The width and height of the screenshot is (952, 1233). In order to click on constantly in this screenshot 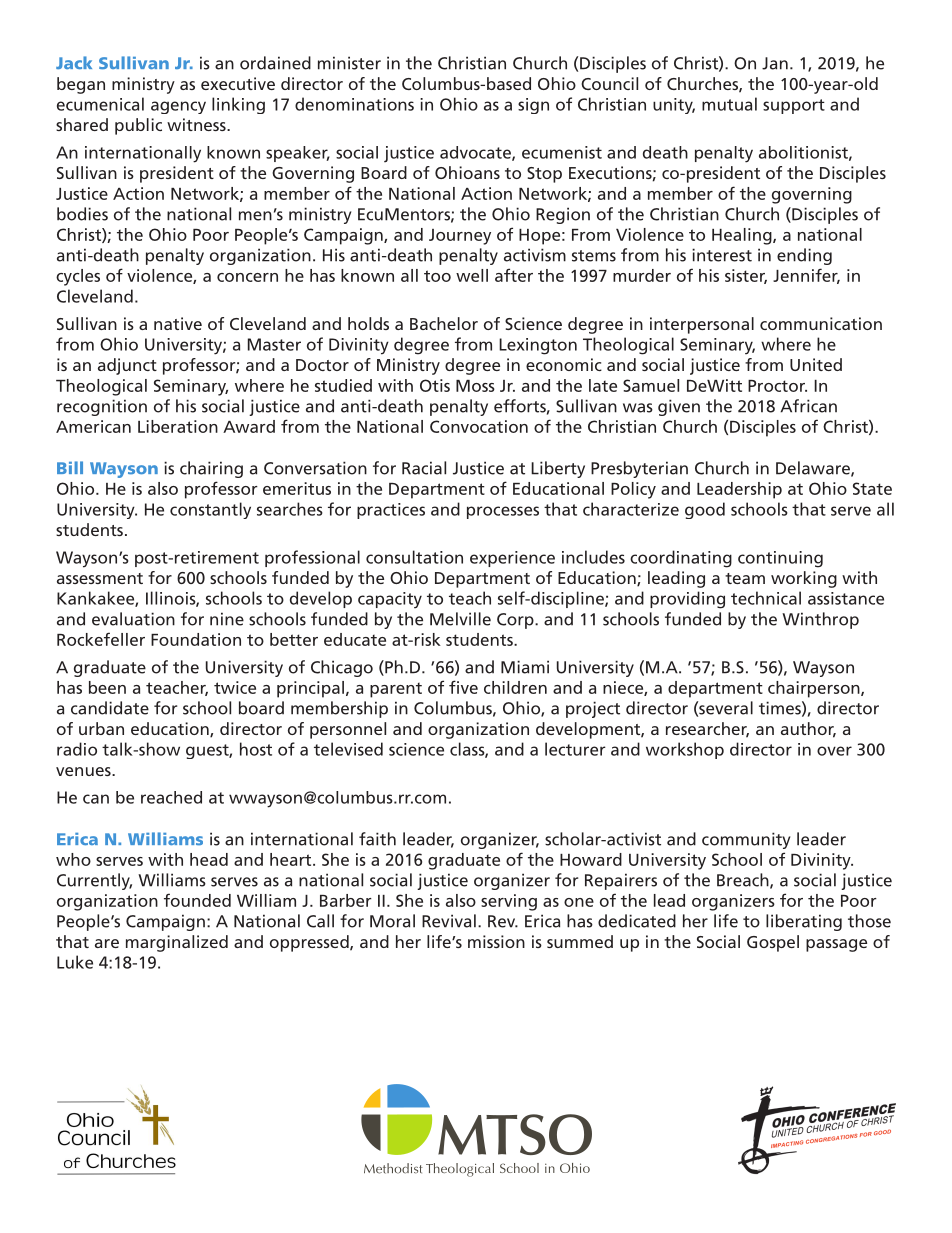, I will do `click(210, 510)`.
